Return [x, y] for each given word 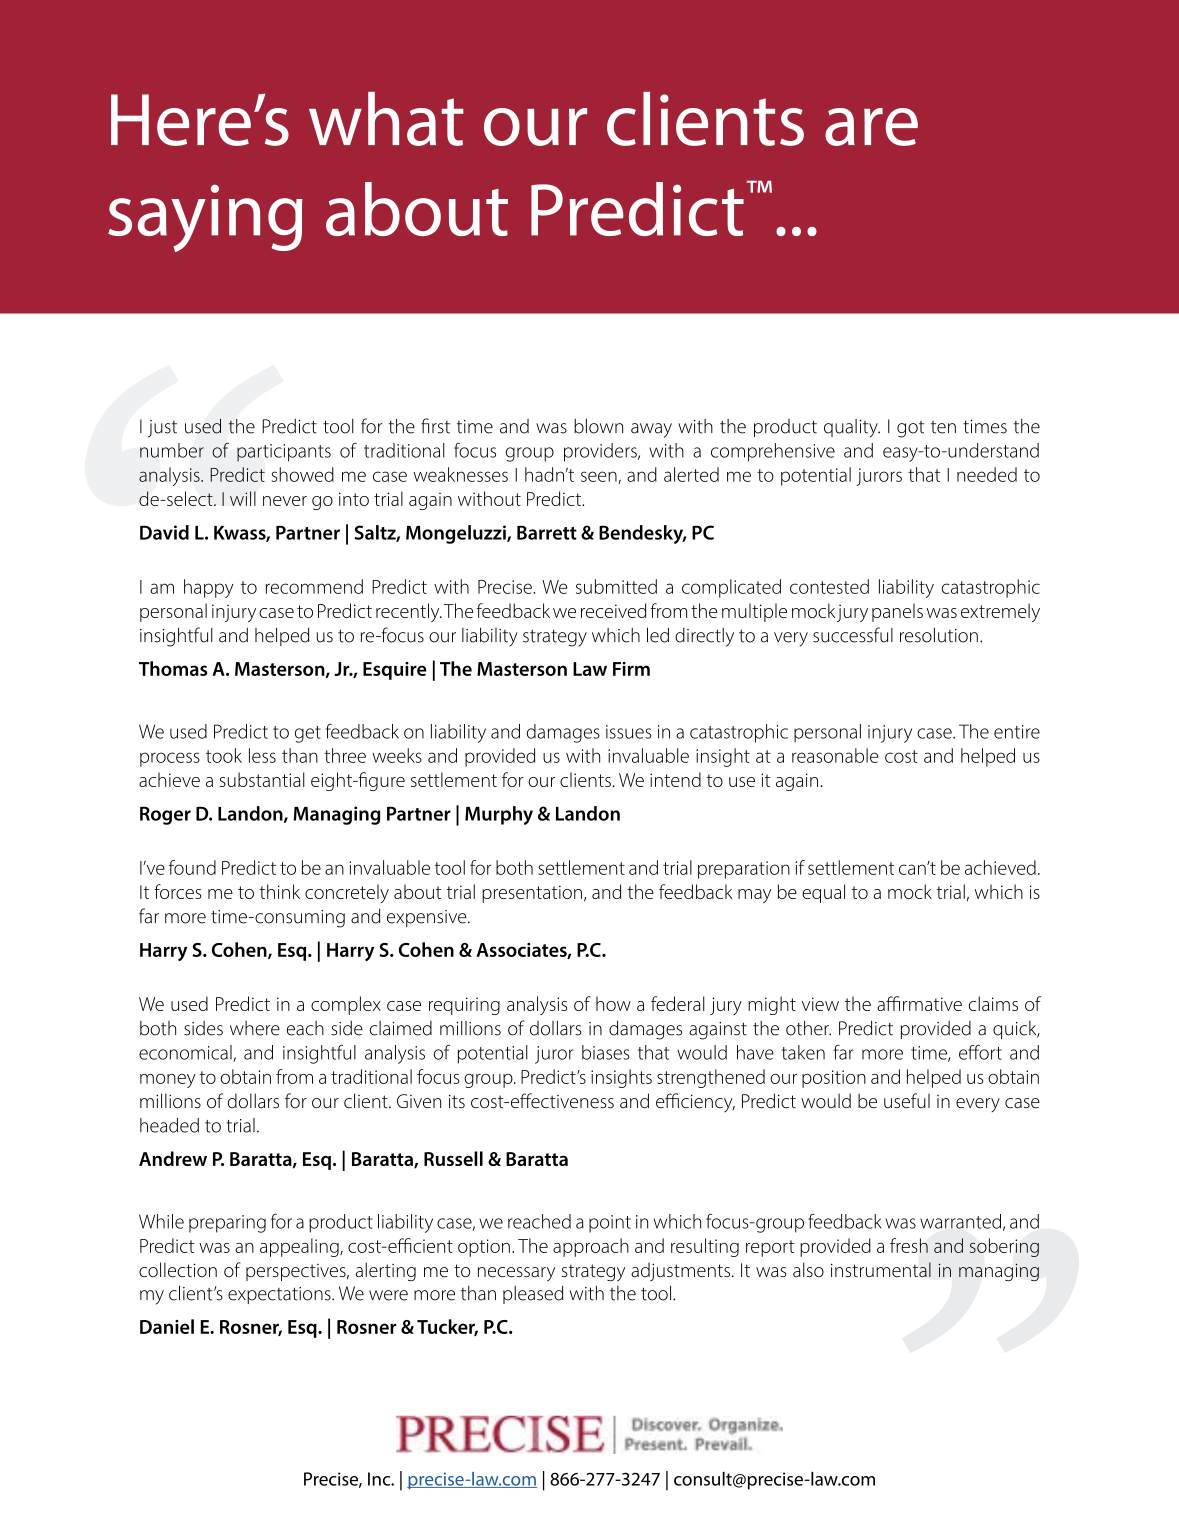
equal [823, 893]
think [279, 891]
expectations [280, 1295]
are [871, 127]
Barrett [547, 532]
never [285, 501]
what [386, 119]
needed [987, 474]
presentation [532, 894]
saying [205, 218]
